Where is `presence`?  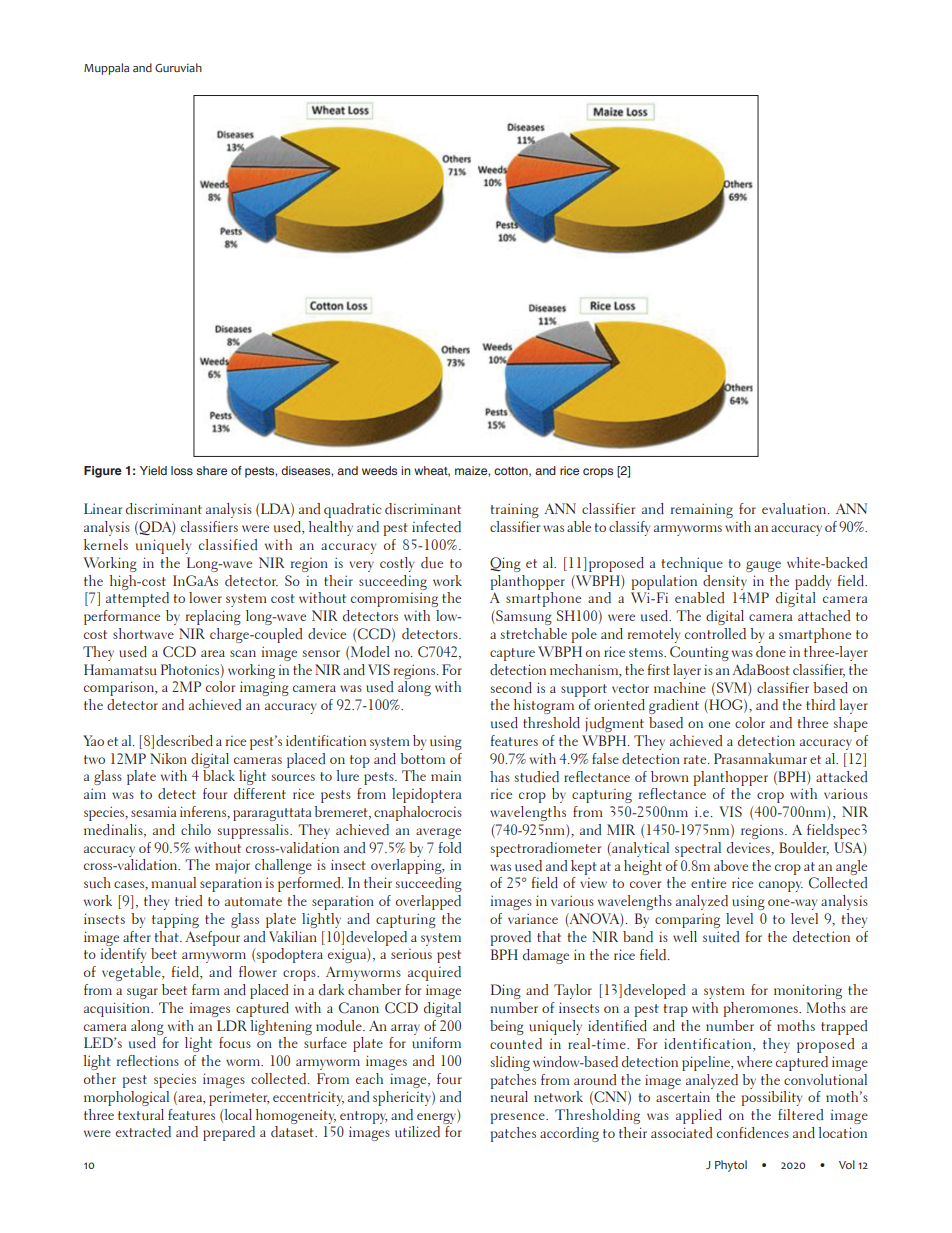 presence is located at coordinates (519, 1118).
